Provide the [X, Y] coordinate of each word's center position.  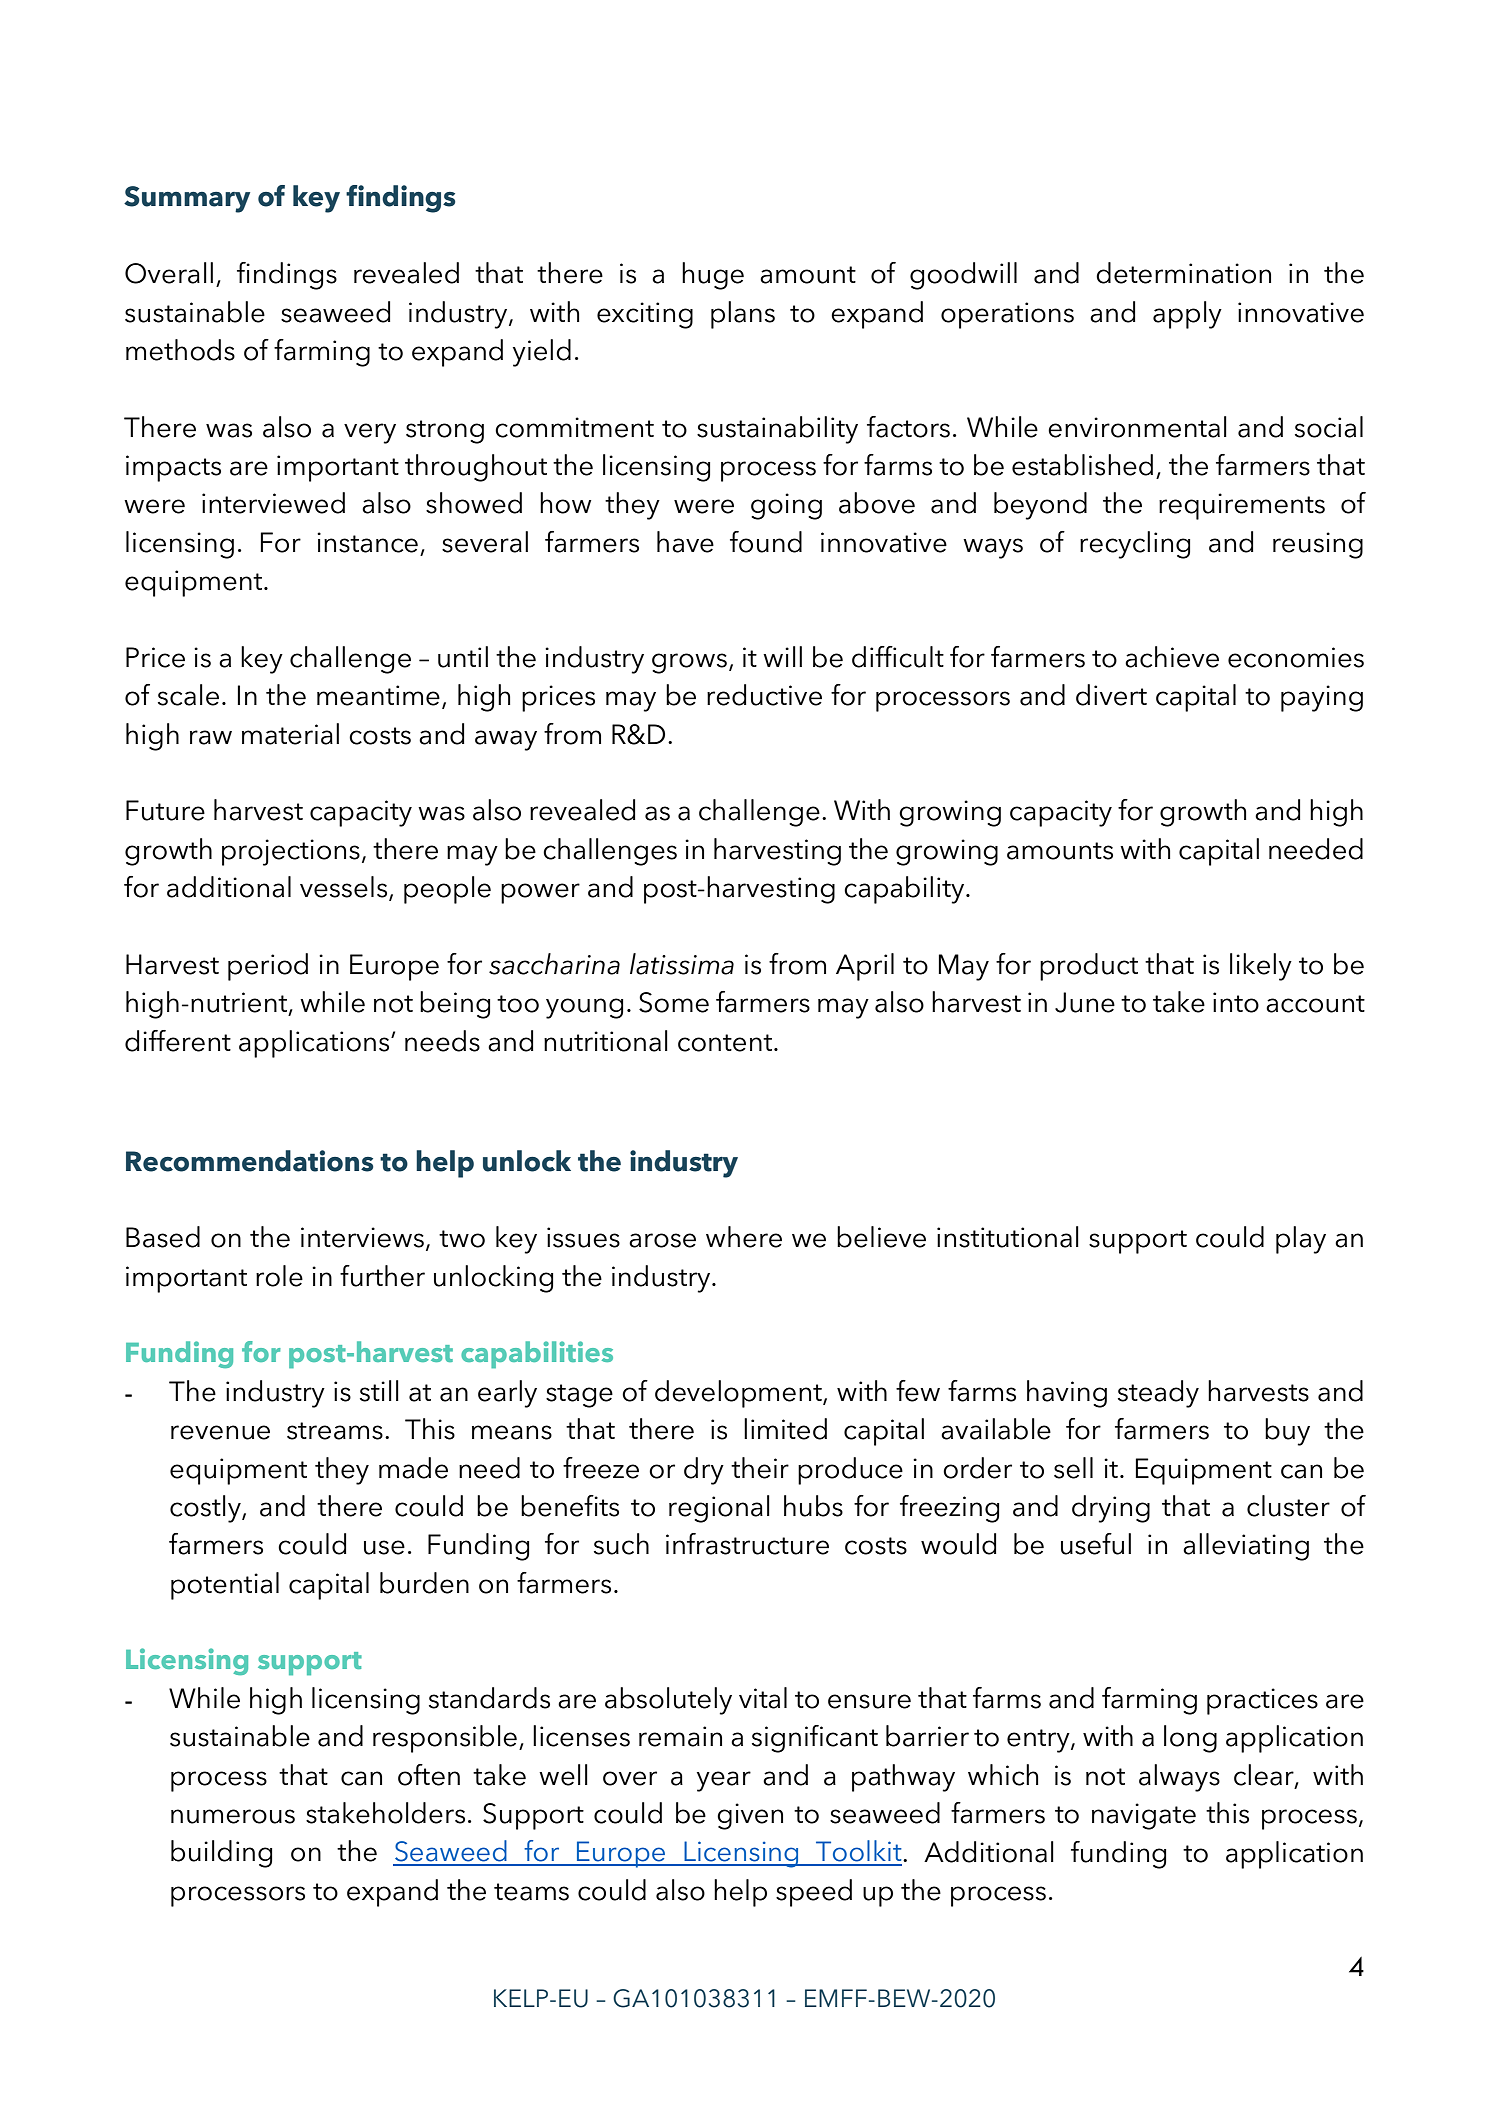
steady [1158, 1394]
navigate [1144, 1816]
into [1236, 1002]
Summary [187, 199]
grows [689, 663]
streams [335, 1431]
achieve [1172, 657]
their [760, 1468]
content [726, 1043]
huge [713, 276]
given [750, 1816]
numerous [233, 1816]
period [268, 967]
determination [1183, 273]
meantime [378, 695]
